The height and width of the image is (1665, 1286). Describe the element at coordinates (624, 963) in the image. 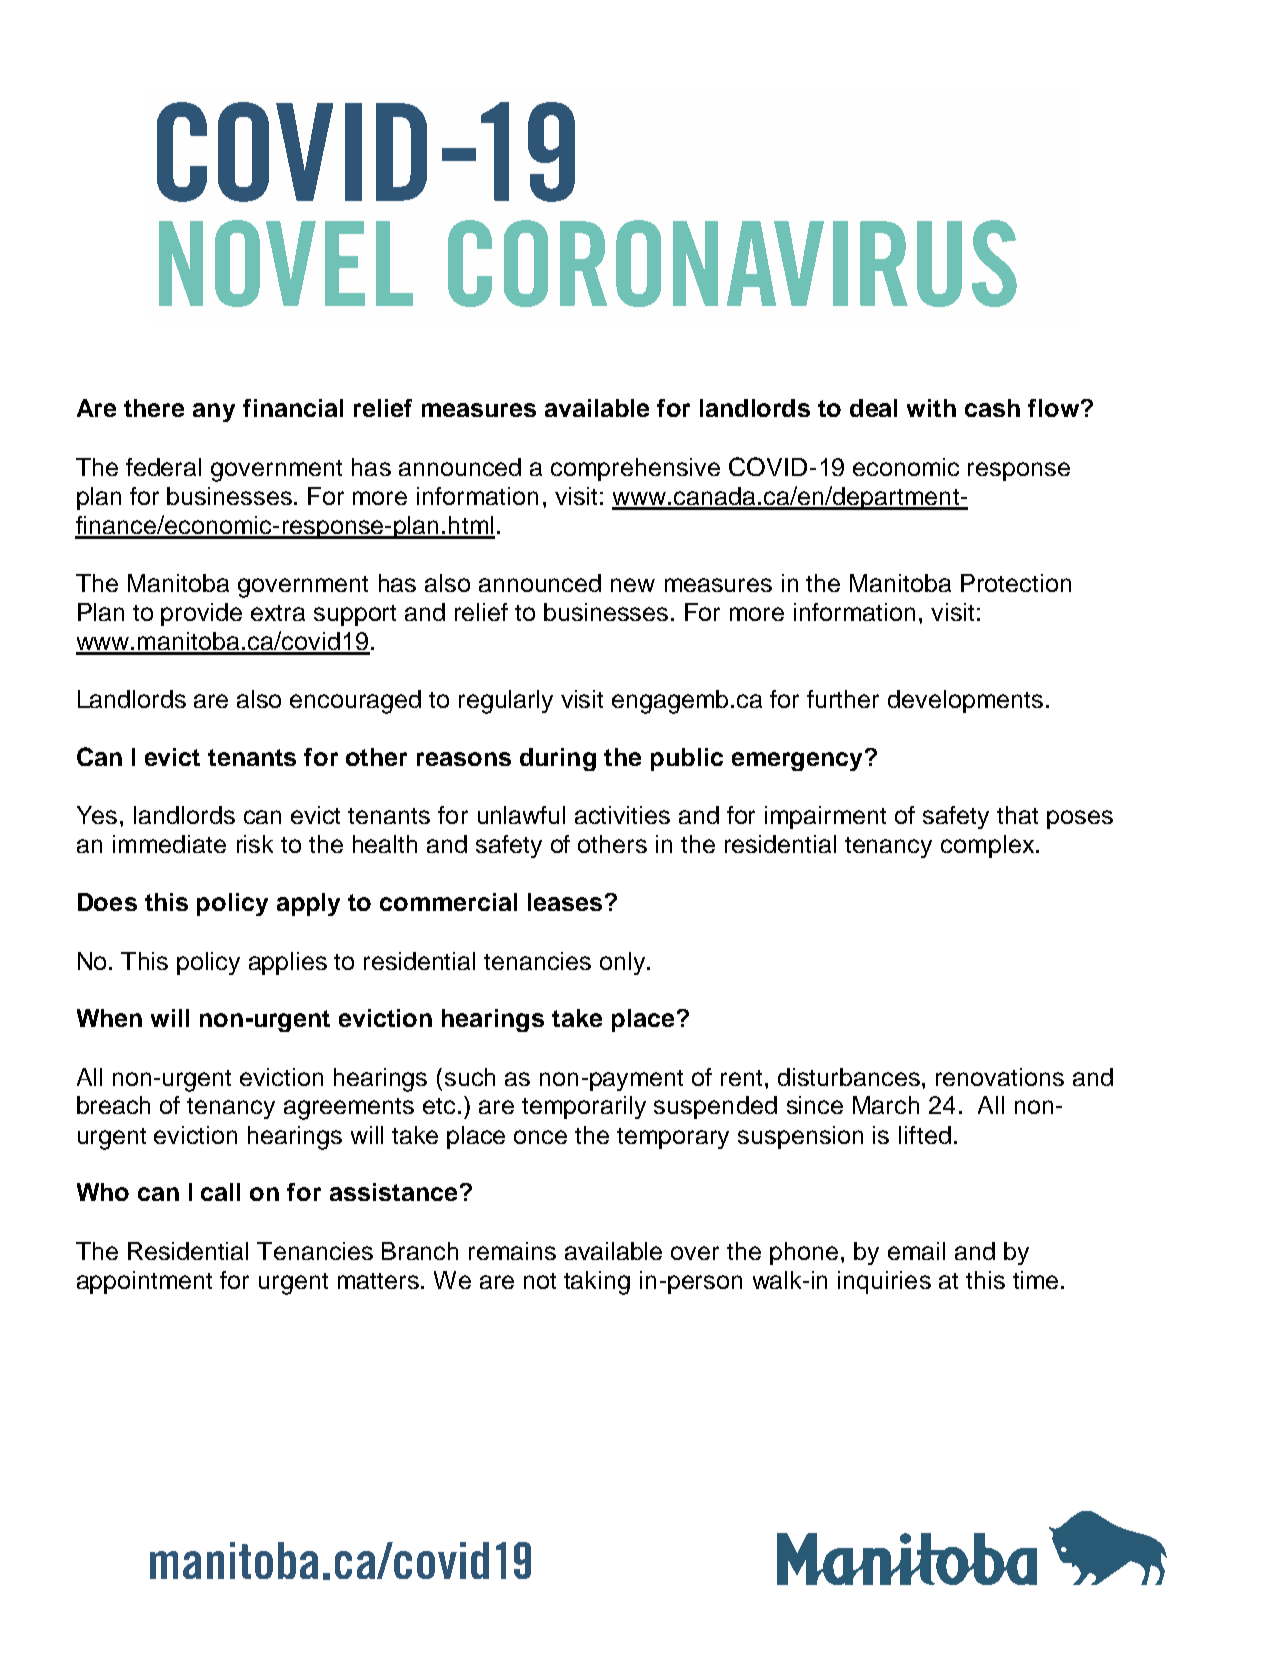

I see `only` at that location.
